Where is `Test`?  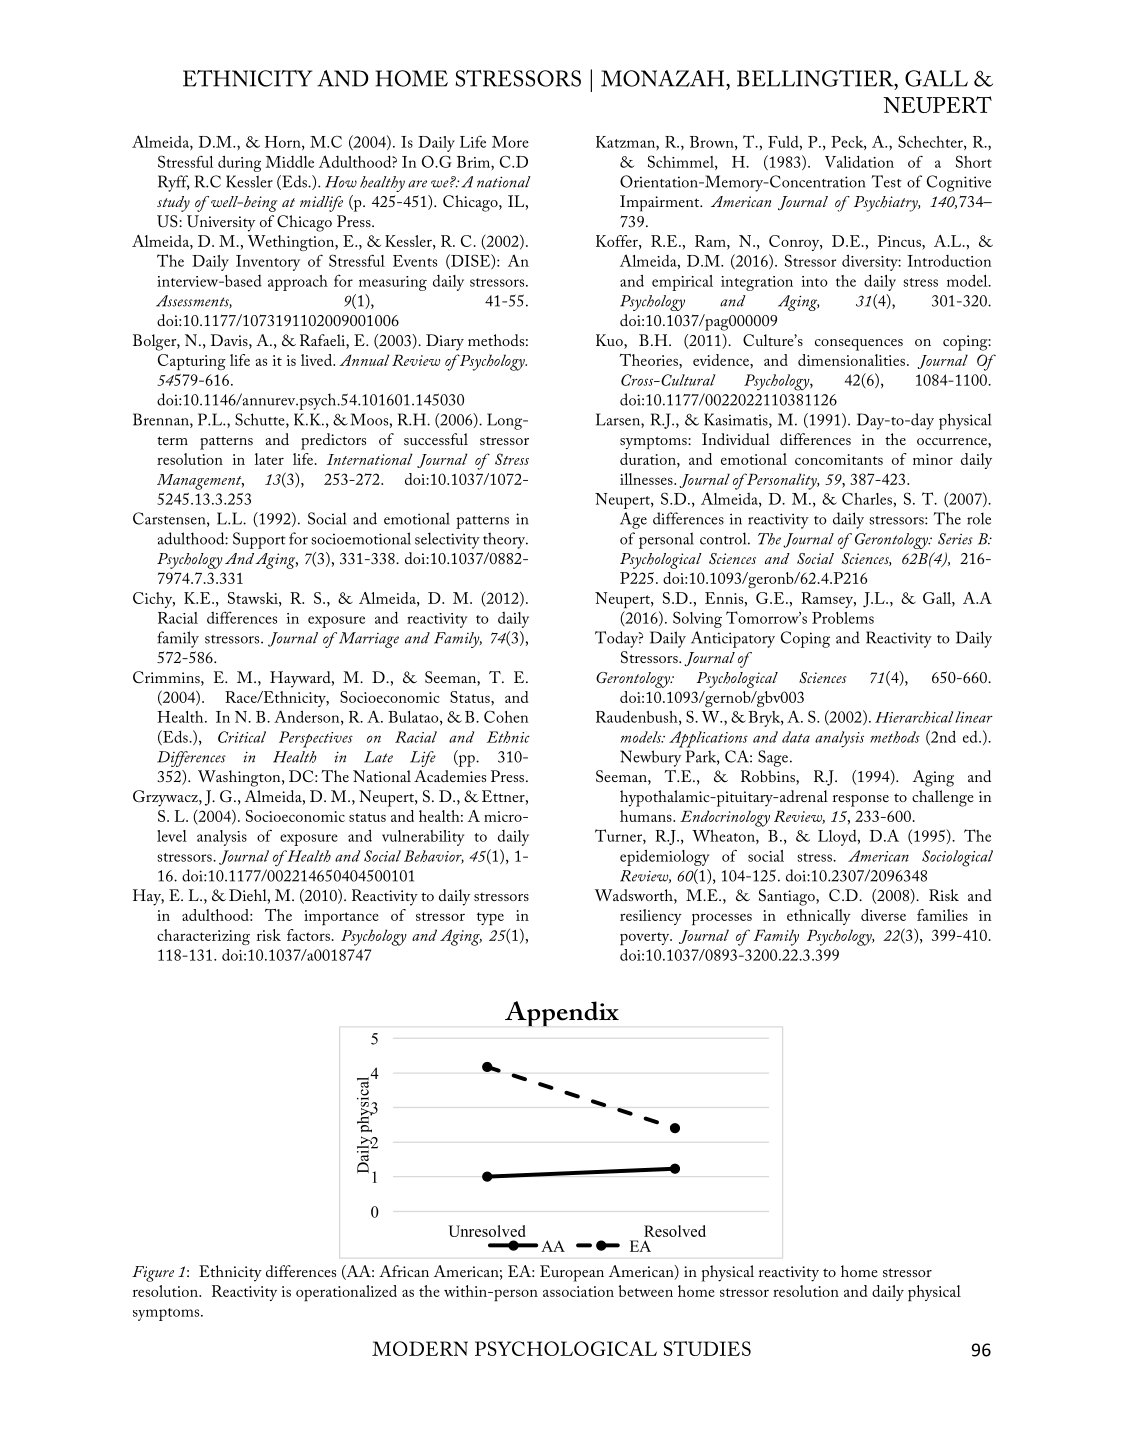 Test is located at coordinates (887, 181).
